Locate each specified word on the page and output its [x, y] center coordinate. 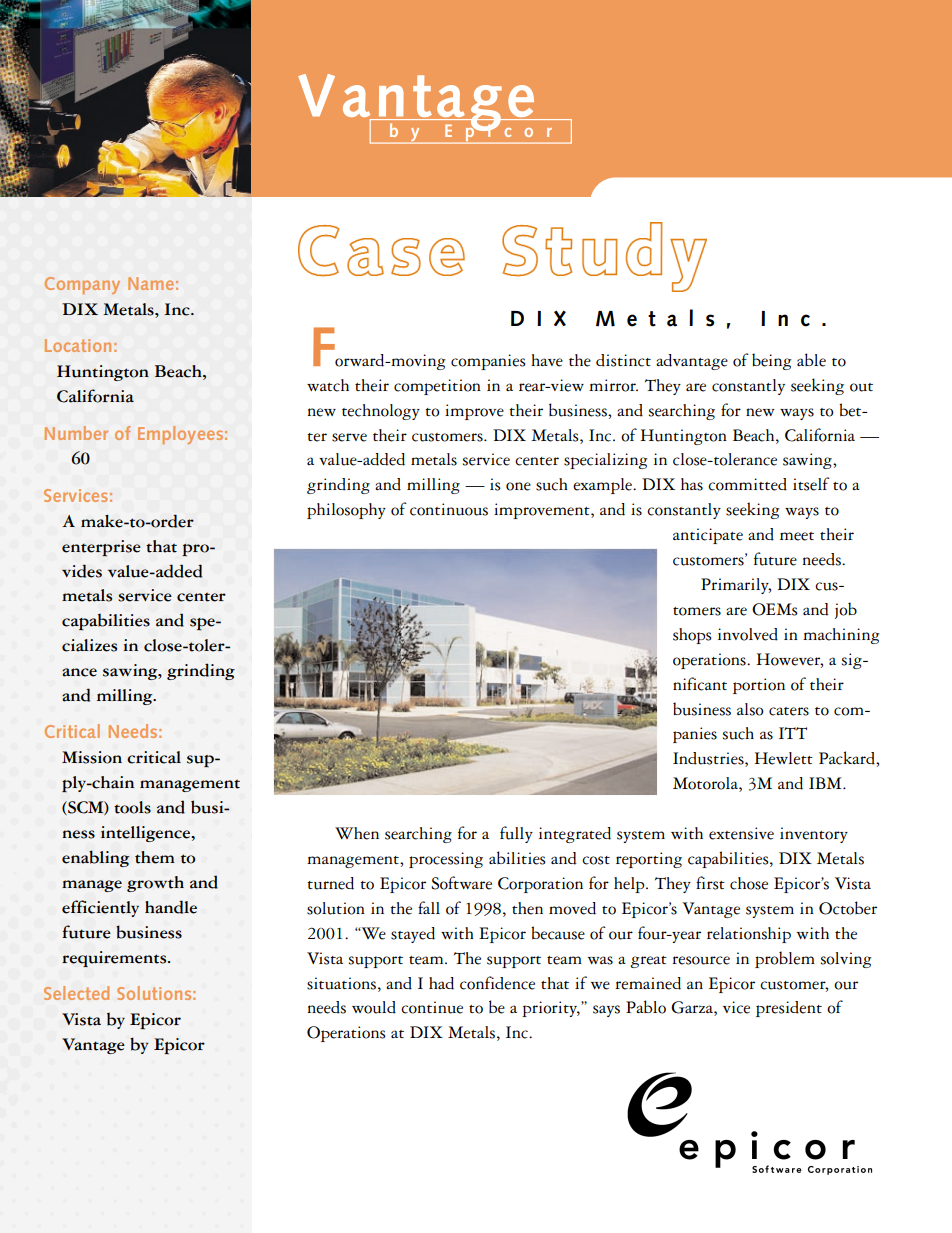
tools [132, 807]
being [772, 361]
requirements [115, 959]
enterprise [101, 548]
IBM [826, 783]
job [846, 610]
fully [516, 834]
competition [437, 387]
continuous [449, 509]
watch [328, 385]
